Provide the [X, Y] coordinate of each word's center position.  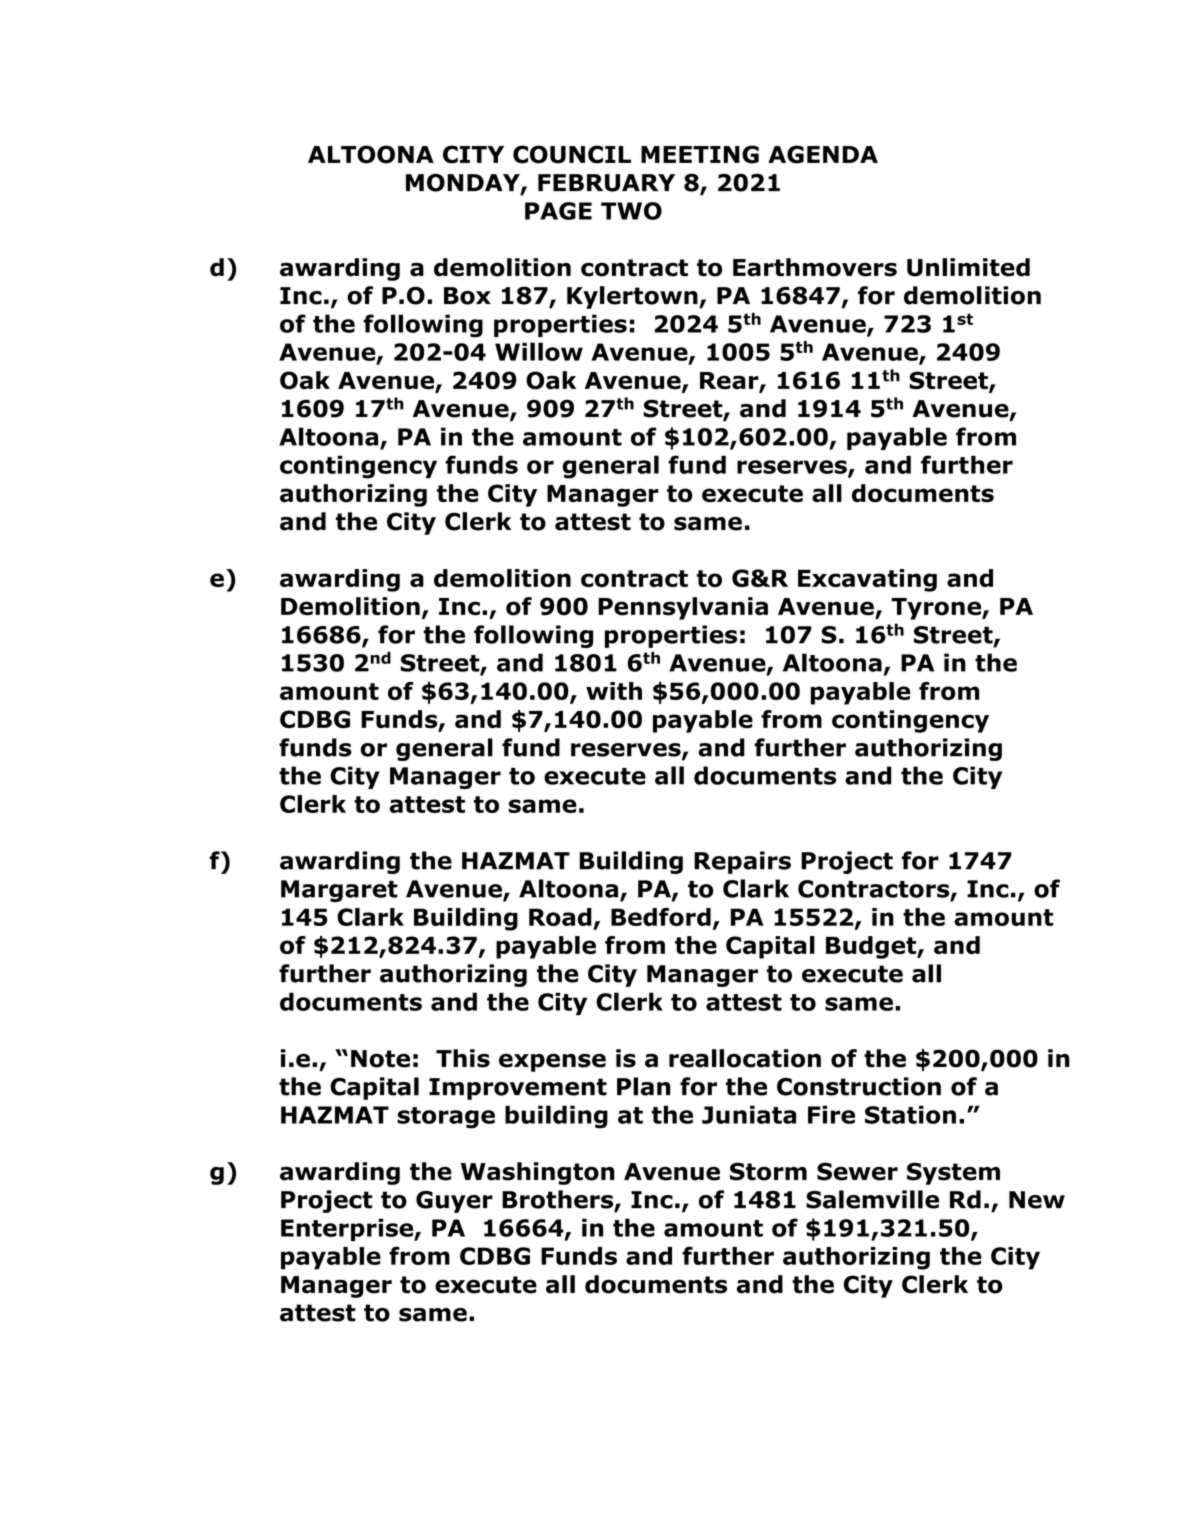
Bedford [661, 917]
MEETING [700, 154]
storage [446, 1118]
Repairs [742, 862]
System [953, 1173]
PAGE [558, 211]
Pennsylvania [683, 608]
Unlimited [968, 267]
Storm [768, 1171]
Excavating [867, 580]
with [614, 691]
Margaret [339, 891]
